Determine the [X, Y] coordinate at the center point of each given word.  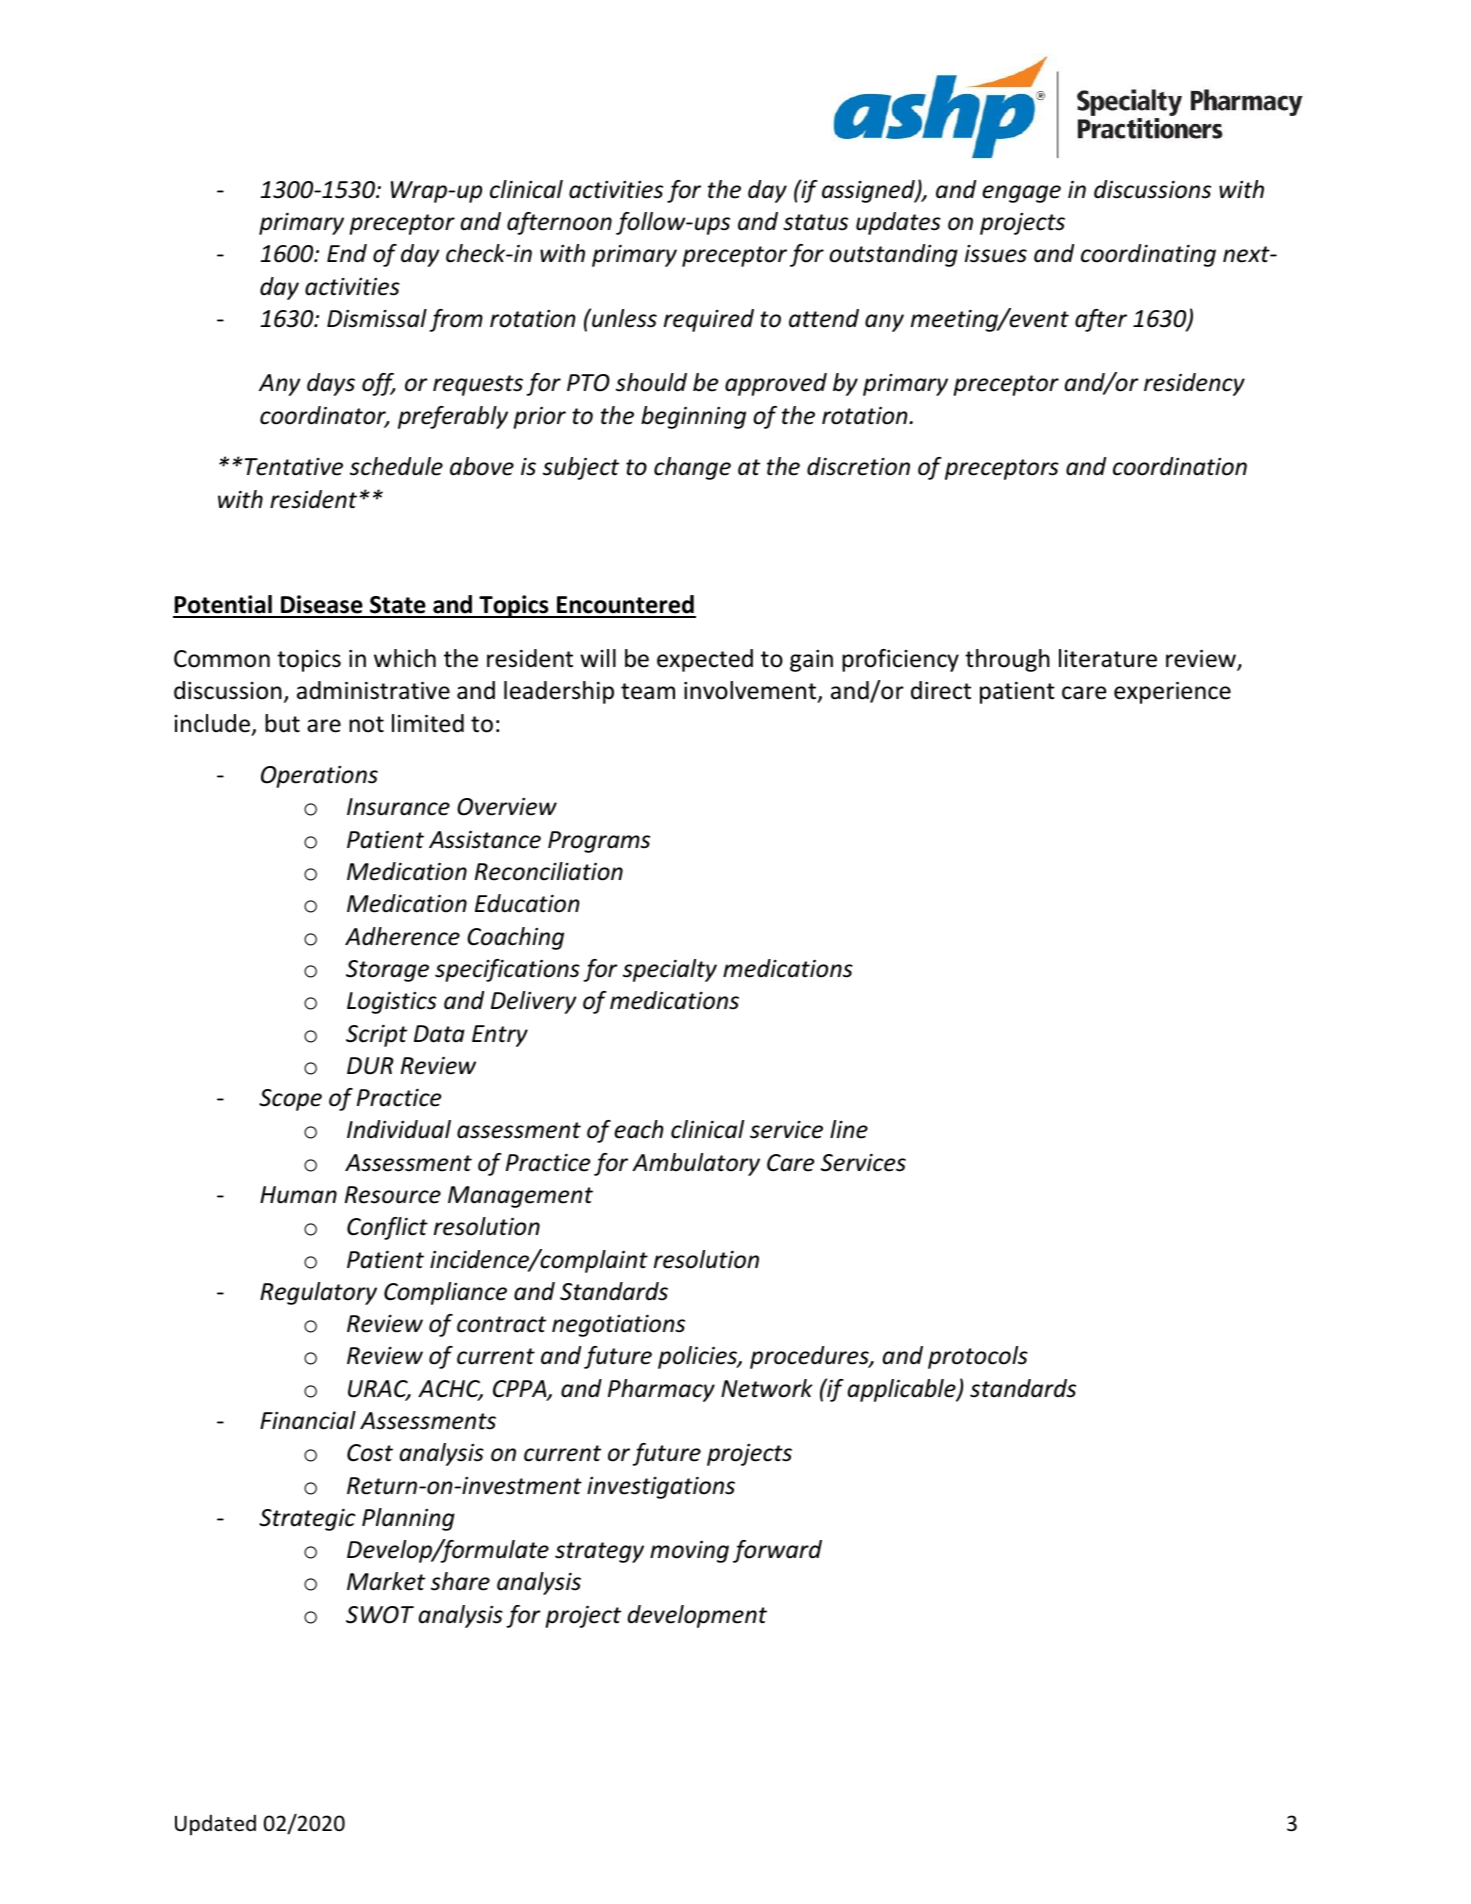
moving [689, 1552]
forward [777, 1551]
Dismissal [377, 318]
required [709, 320]
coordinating [1148, 255]
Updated [215, 1824]
